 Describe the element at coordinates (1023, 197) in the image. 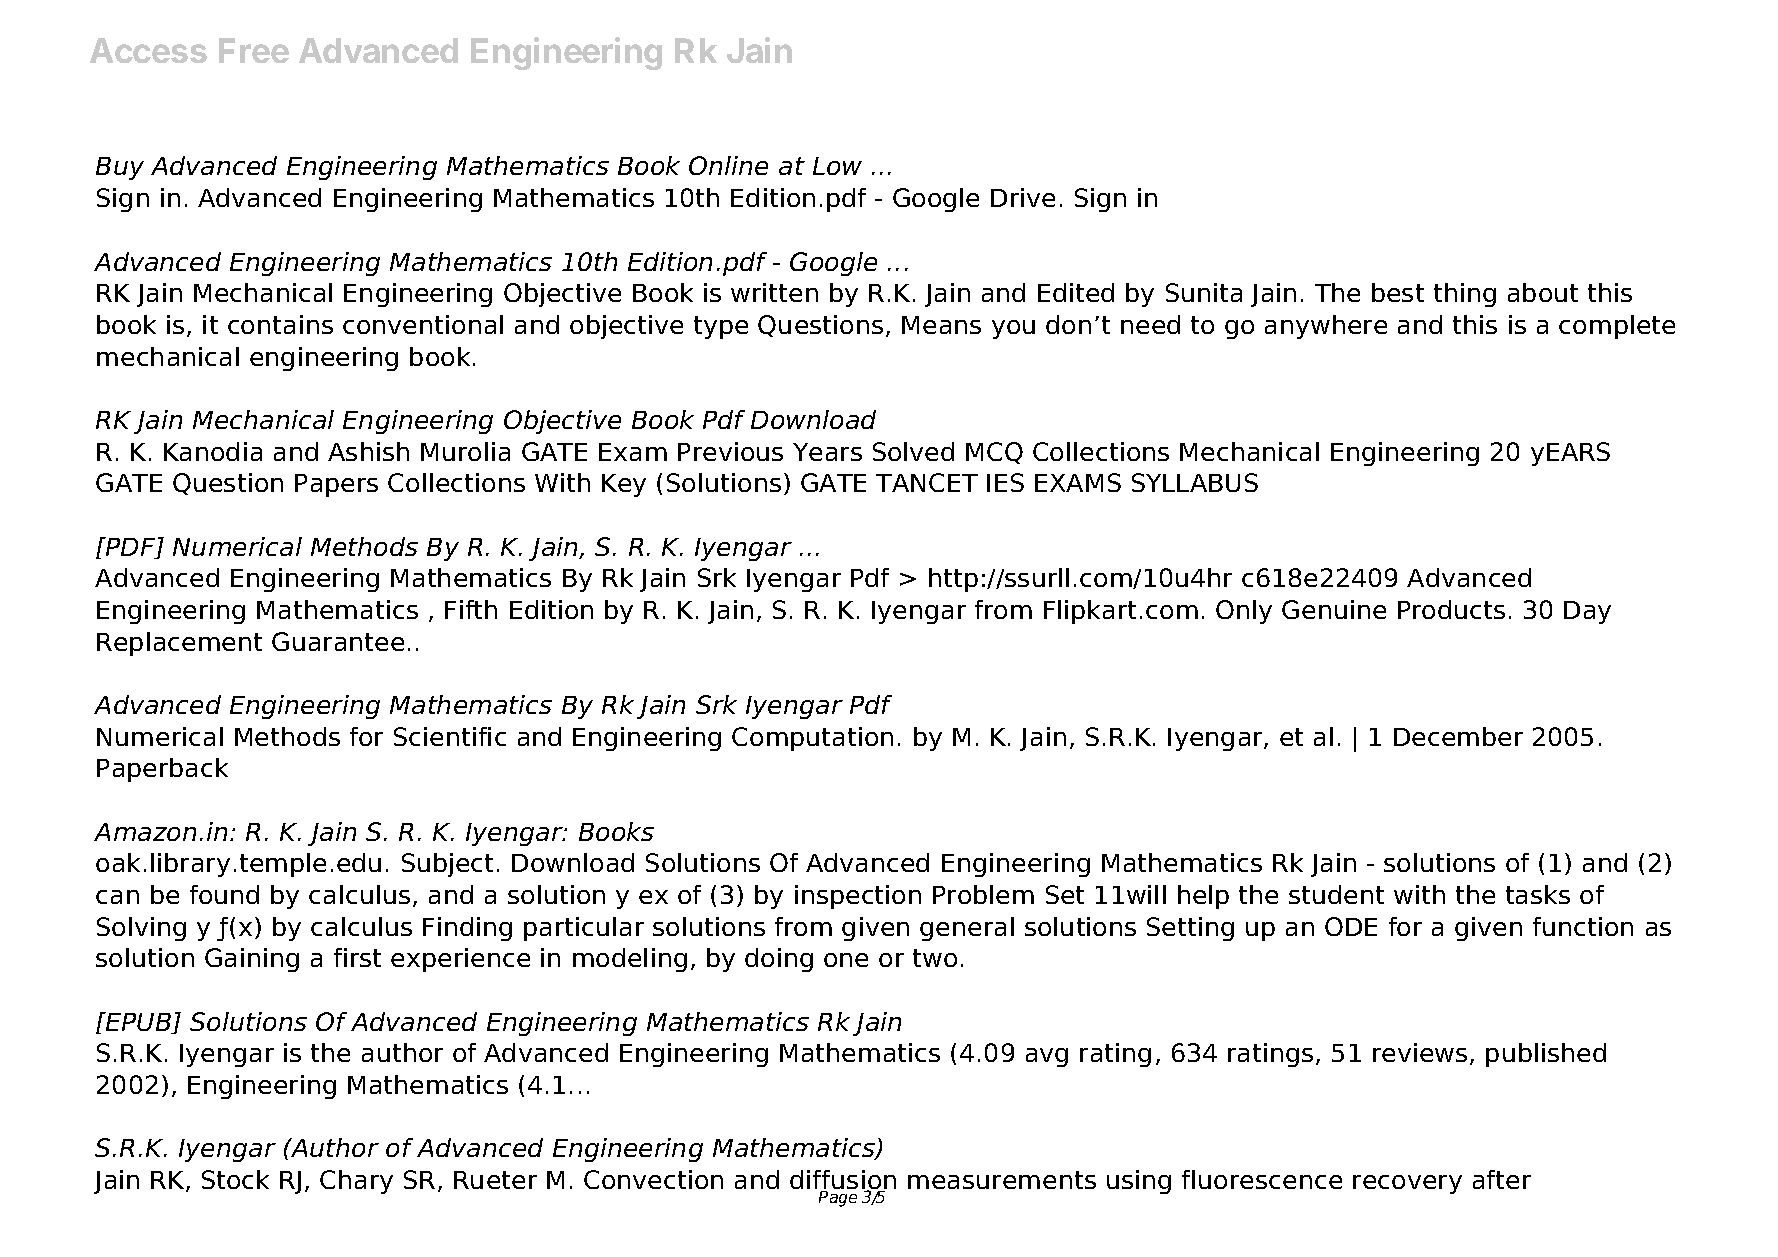

I see `Drive` at that location.
